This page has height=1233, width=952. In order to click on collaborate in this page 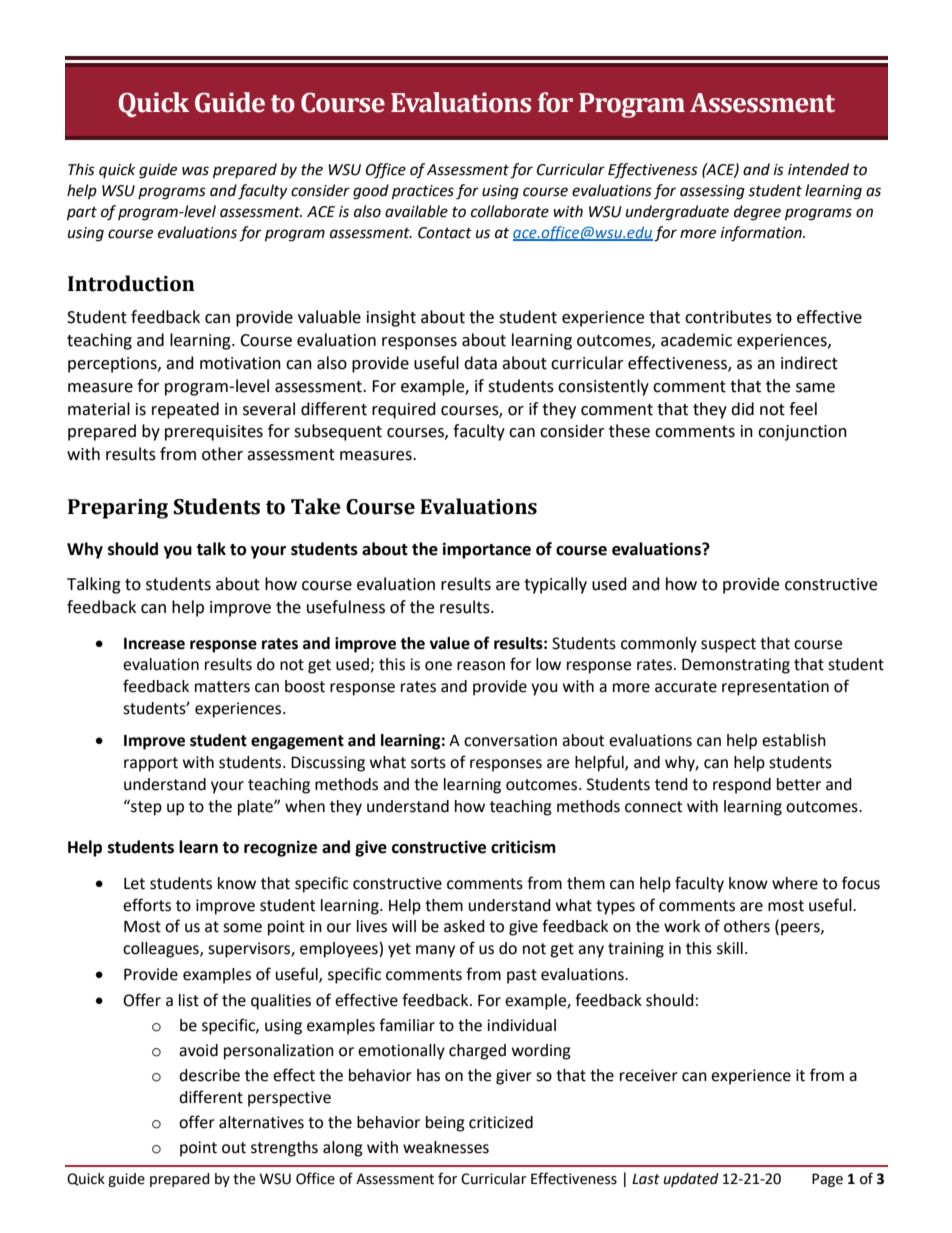, I will do `click(510, 211)`.
